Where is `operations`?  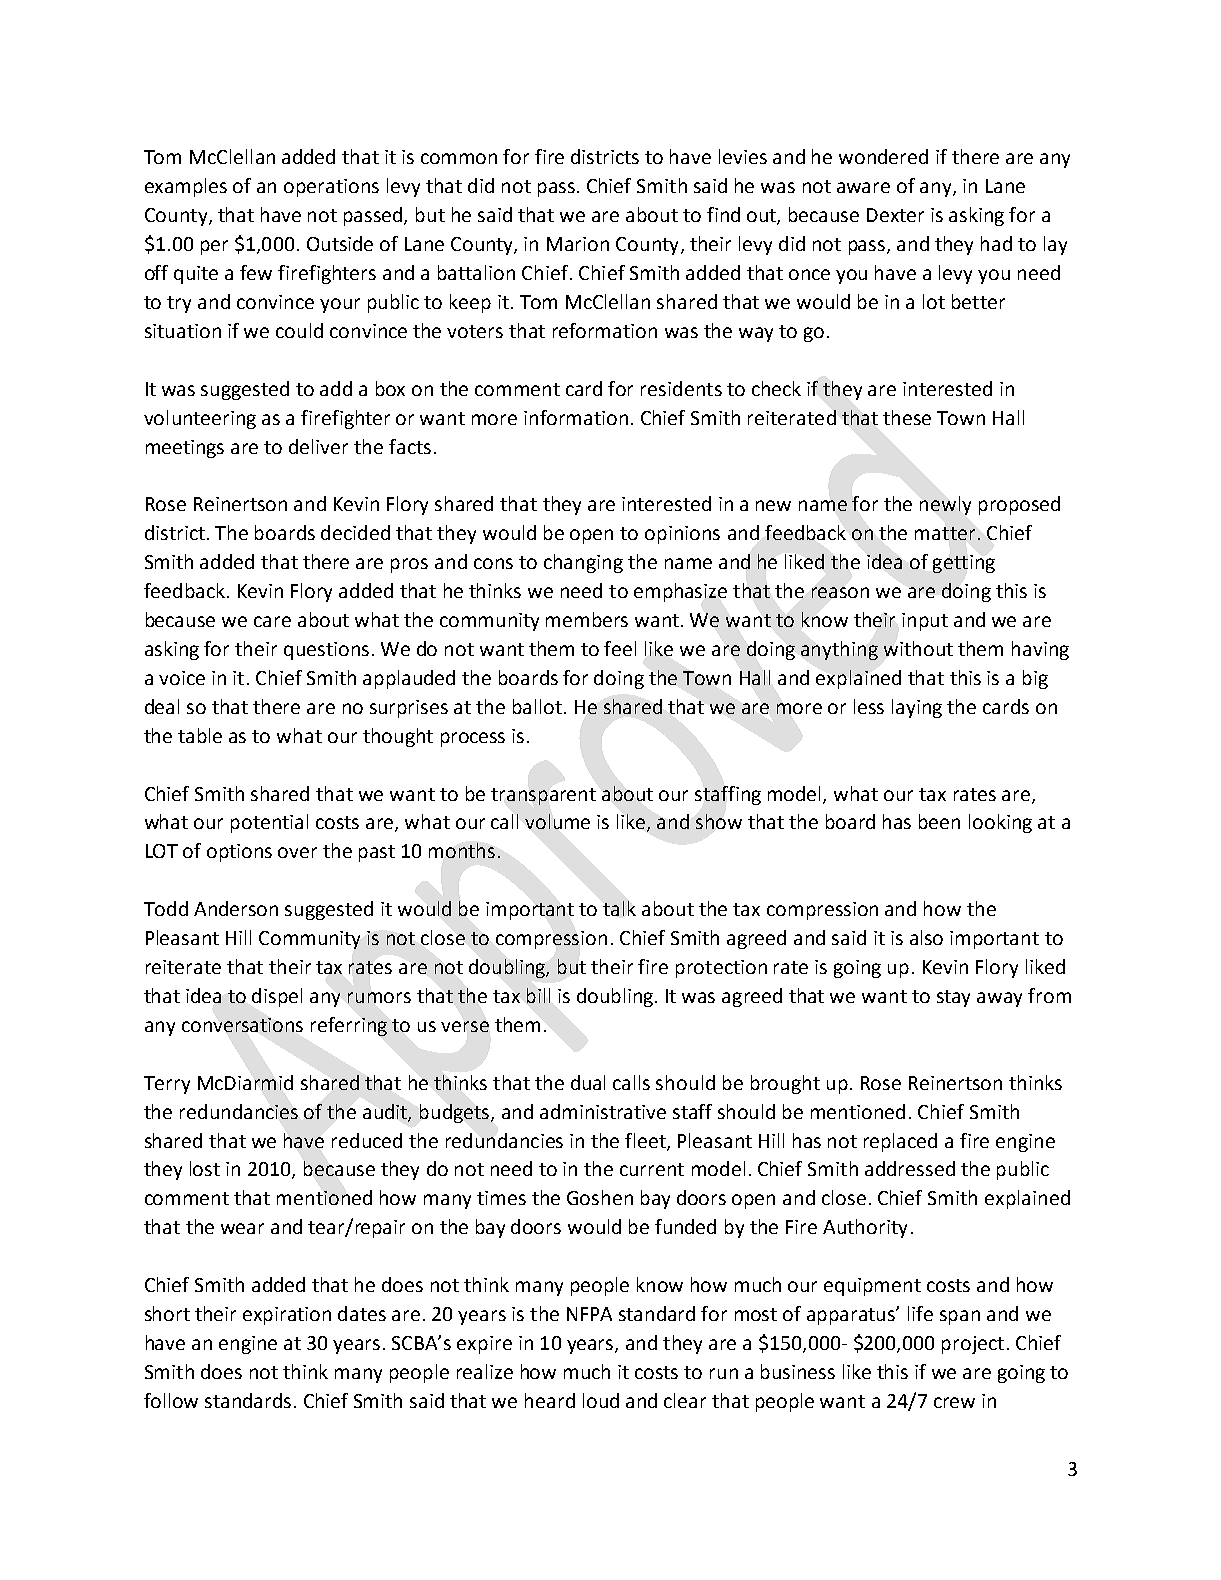 operations is located at coordinates (331, 188).
